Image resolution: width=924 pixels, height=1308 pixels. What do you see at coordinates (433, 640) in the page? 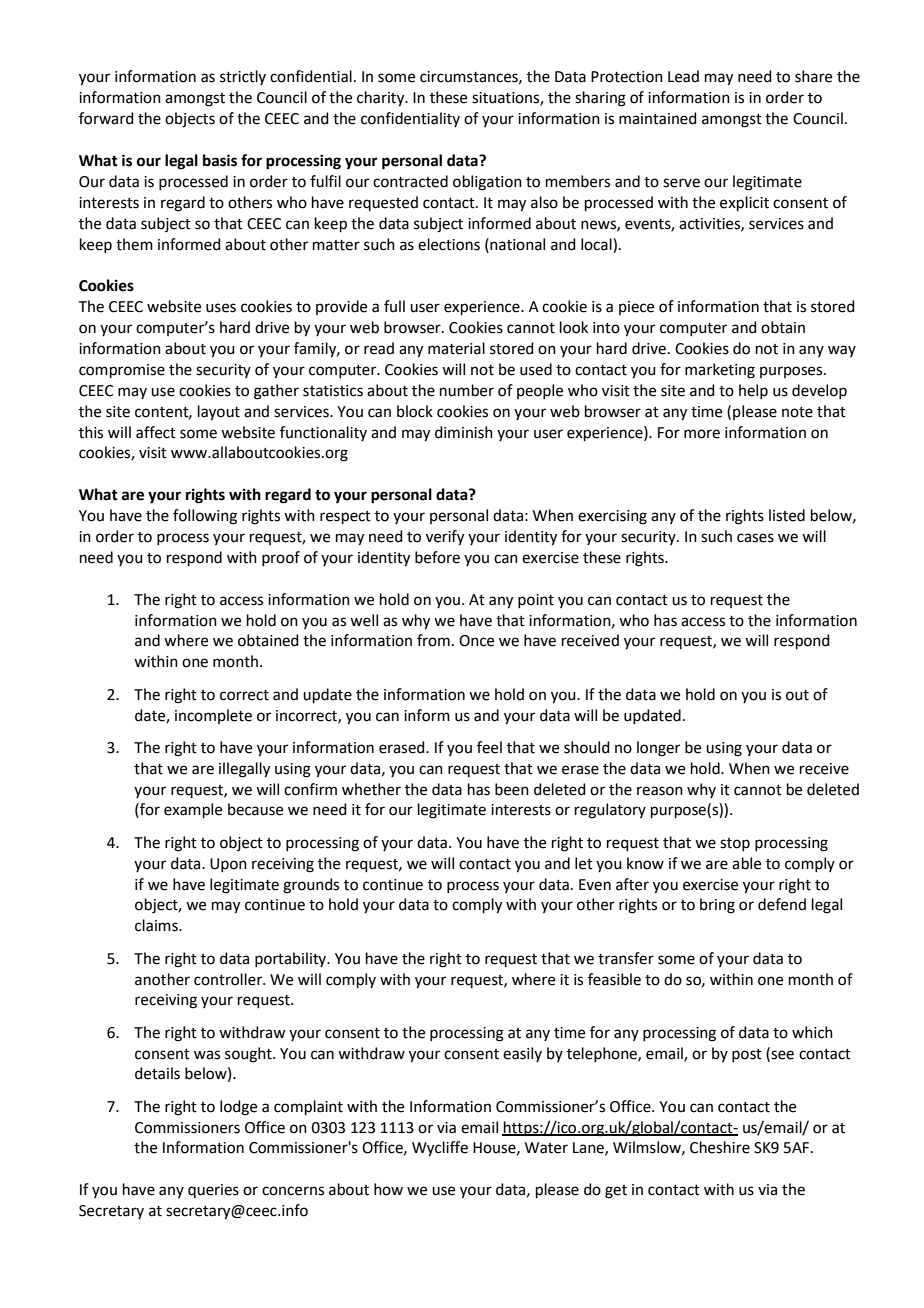
I see `from` at bounding box center [433, 640].
